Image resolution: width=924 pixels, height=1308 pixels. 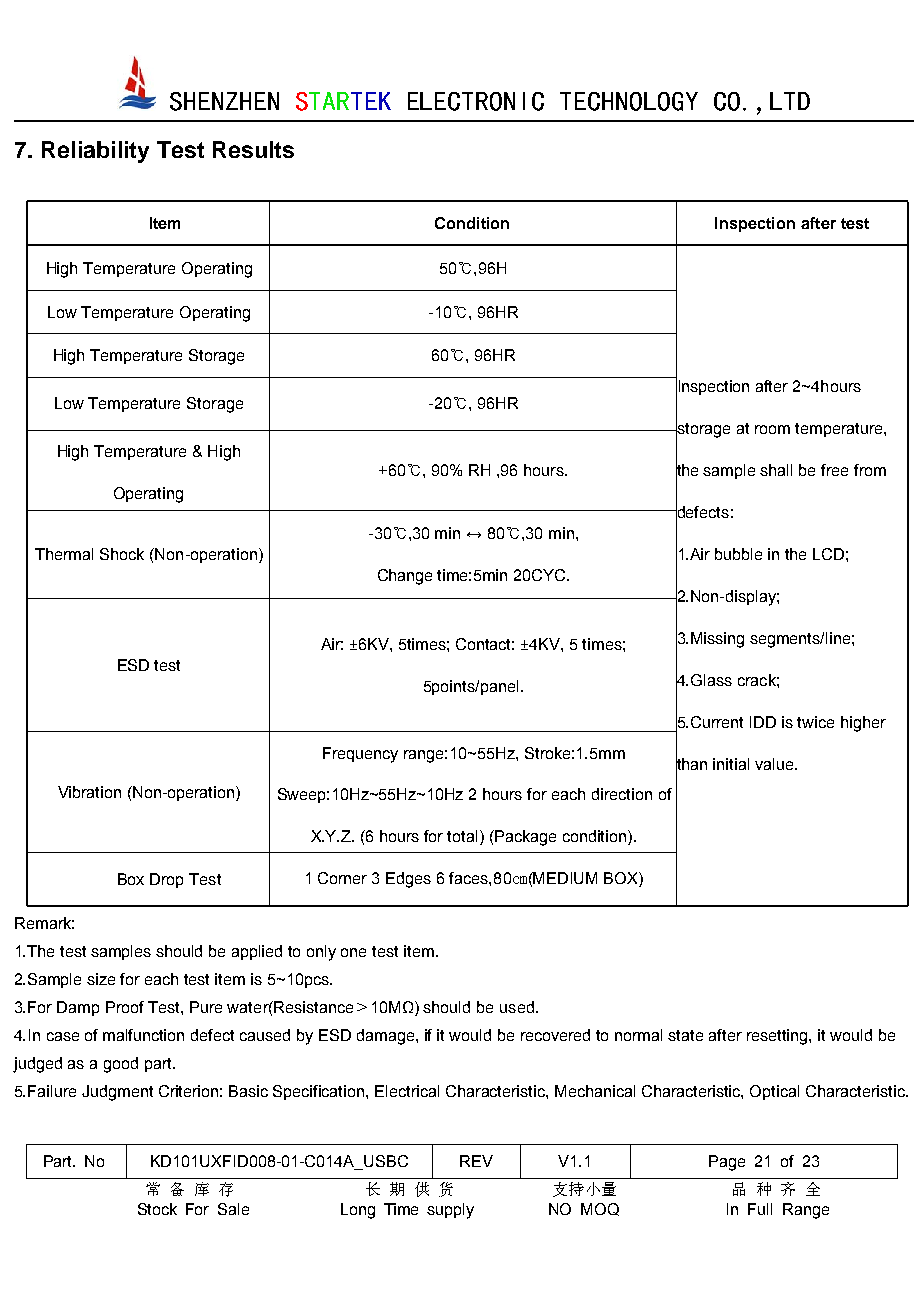 What do you see at coordinates (629, 101) in the screenshot?
I see `TECHNOLOGY` at bounding box center [629, 101].
